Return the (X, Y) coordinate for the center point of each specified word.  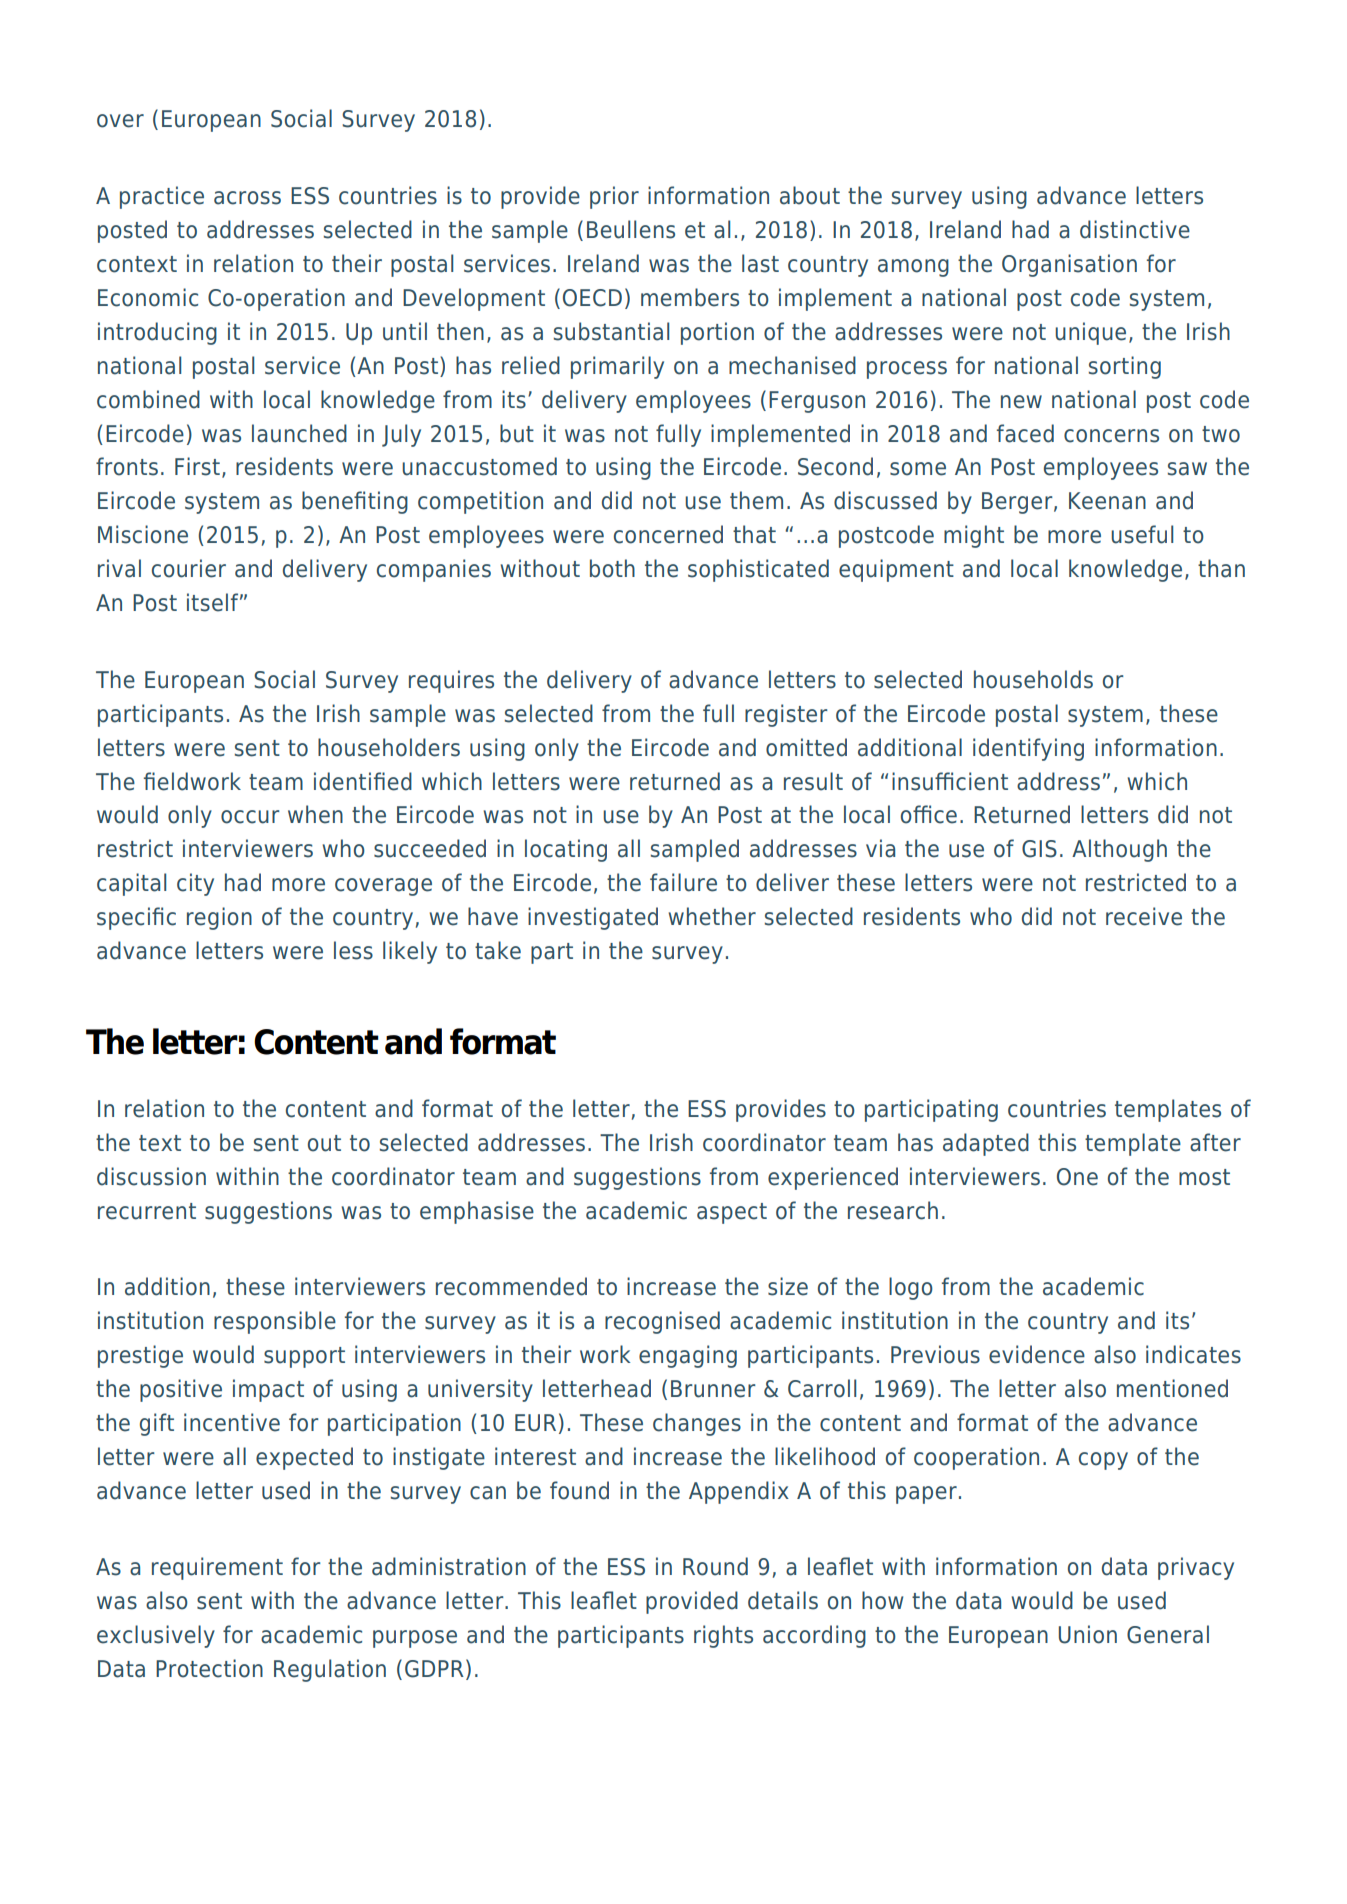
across (247, 198)
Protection (209, 1668)
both (612, 568)
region (219, 918)
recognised (662, 1322)
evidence (1037, 1354)
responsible (275, 1322)
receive (1144, 916)
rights (723, 1636)
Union (1088, 1634)
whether (712, 916)
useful (1142, 534)
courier (189, 568)
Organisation (1069, 265)
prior (614, 197)
